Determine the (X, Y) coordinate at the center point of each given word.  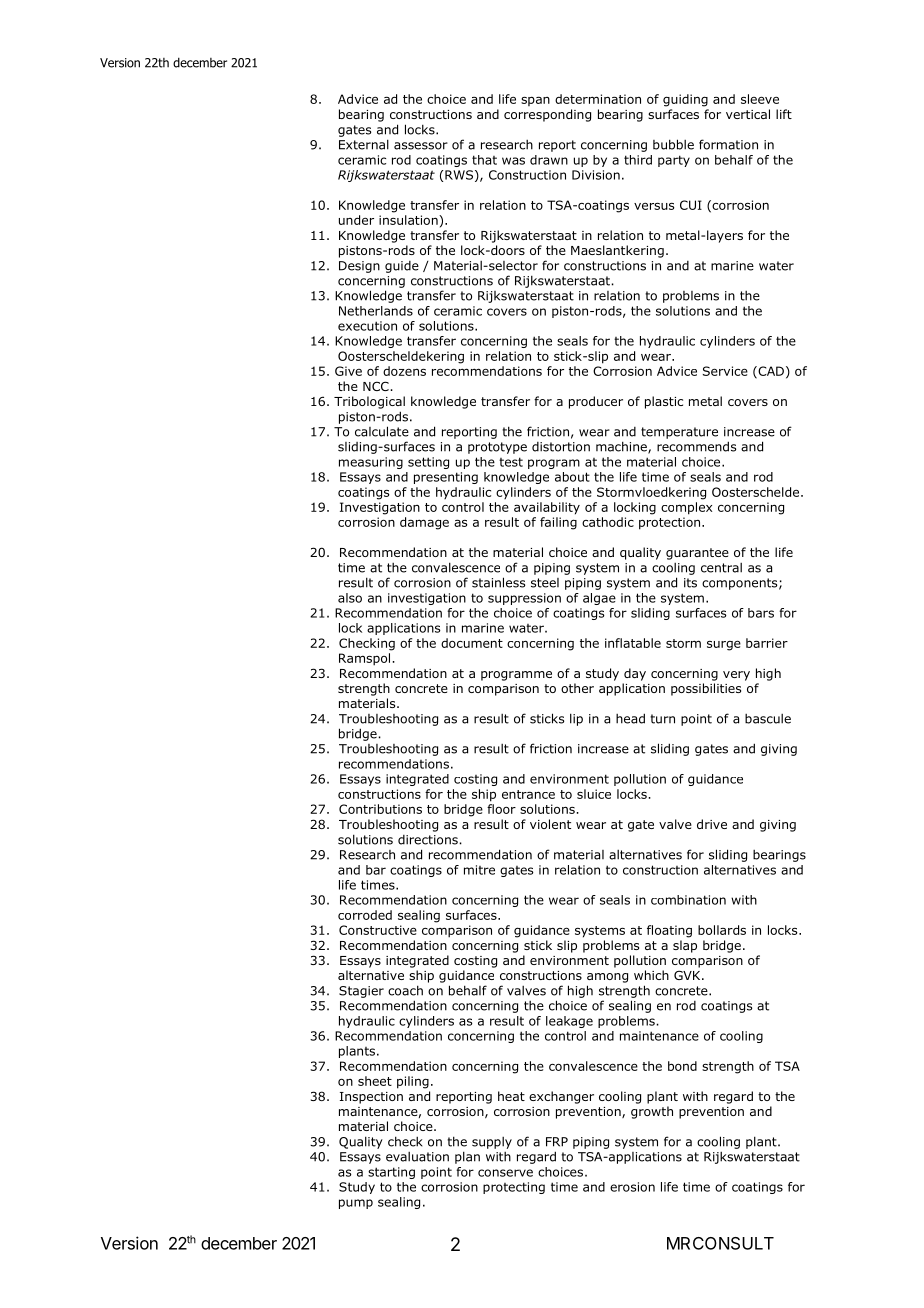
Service (725, 371)
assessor (421, 146)
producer (596, 402)
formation (728, 144)
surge (724, 645)
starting (391, 1173)
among (607, 978)
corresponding (547, 115)
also (350, 598)
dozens (404, 371)
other (577, 688)
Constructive (378, 930)
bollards (722, 930)
